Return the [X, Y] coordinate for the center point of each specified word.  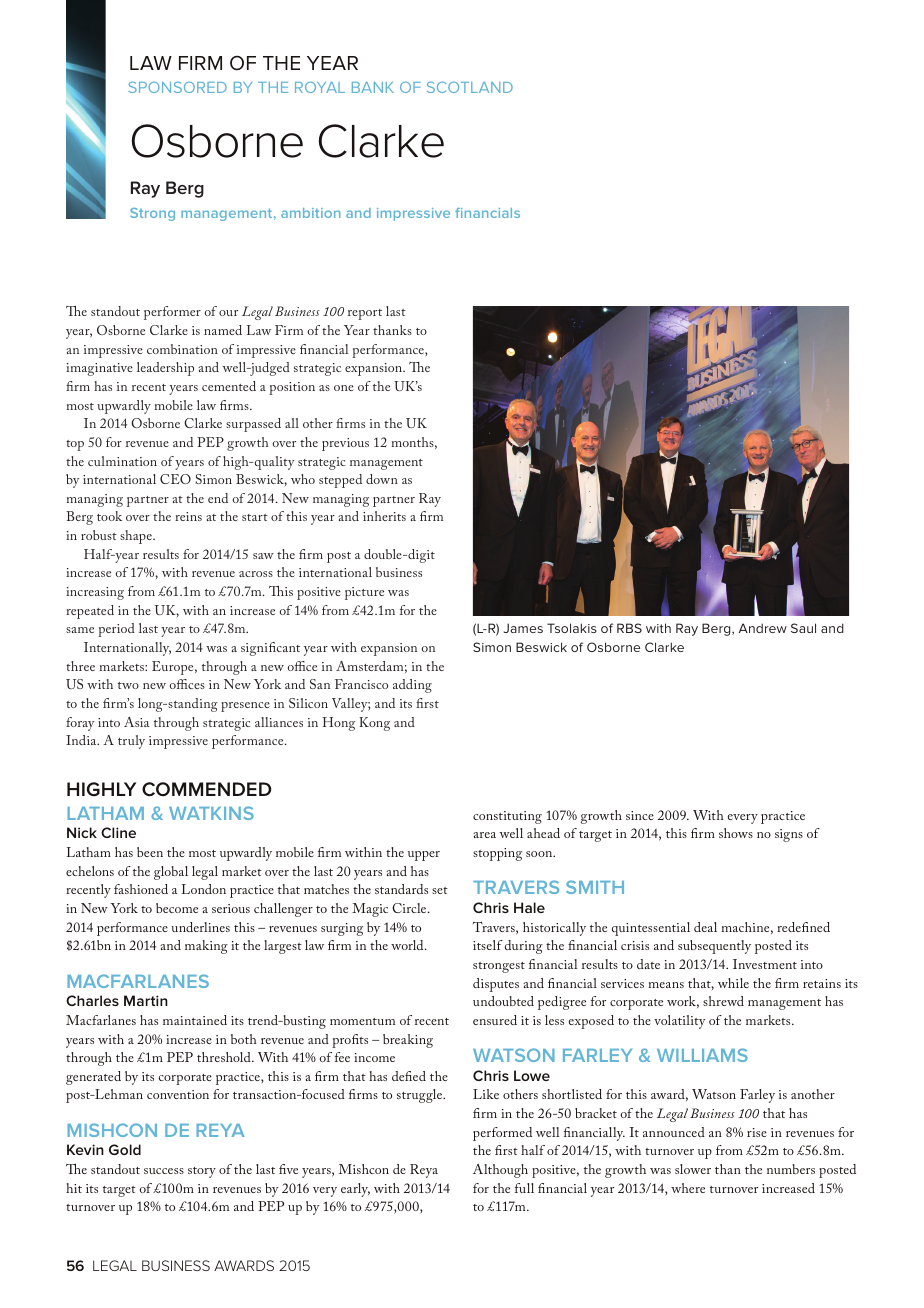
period [116, 630]
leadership [165, 369]
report [365, 314]
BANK [373, 87]
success [164, 1171]
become [177, 908]
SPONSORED [177, 87]
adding [412, 686]
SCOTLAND [470, 87]
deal [705, 927]
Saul [803, 628]
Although [500, 1171]
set [440, 890]
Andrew [763, 628]
